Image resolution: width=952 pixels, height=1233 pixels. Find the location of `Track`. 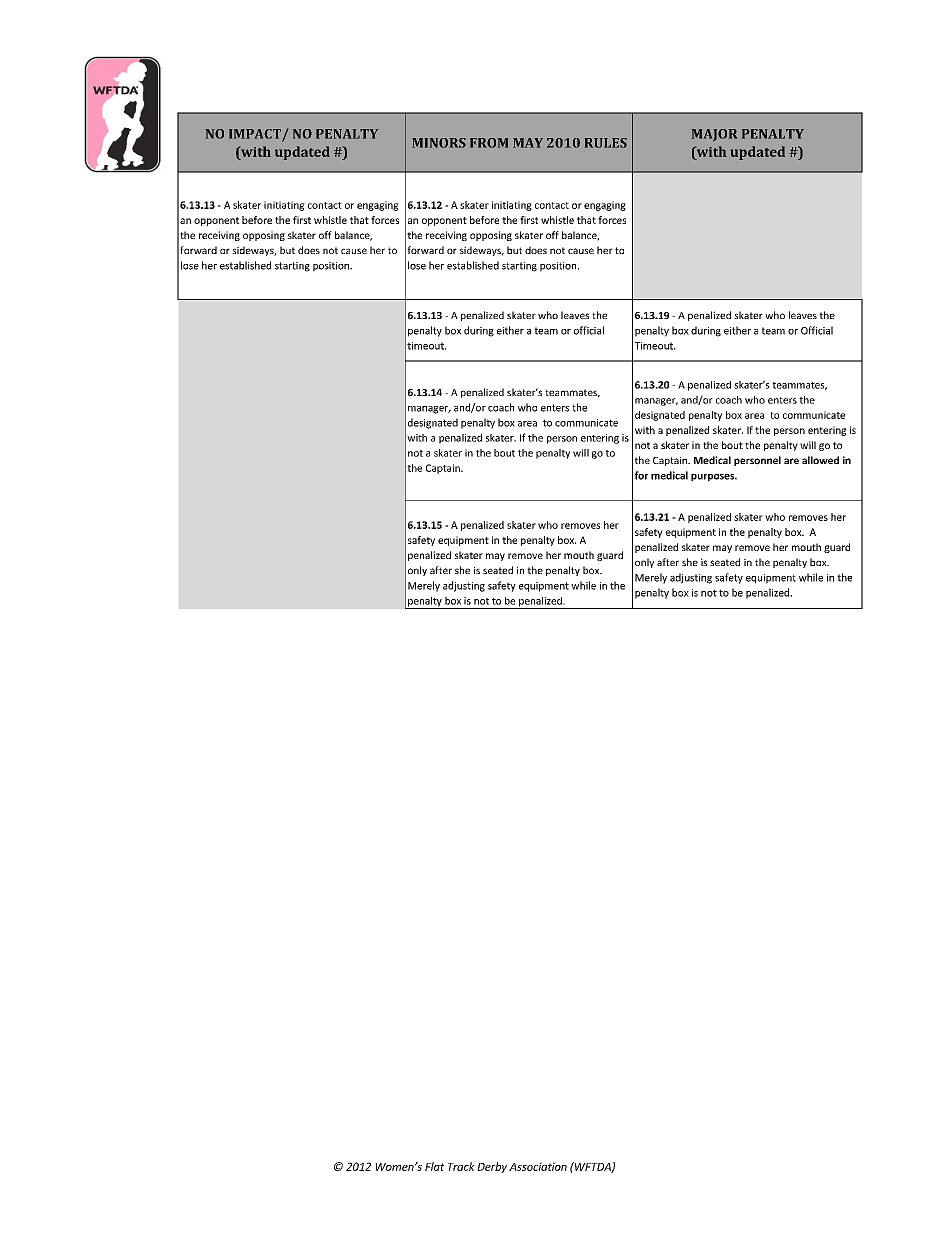

Track is located at coordinates (461, 1166).
